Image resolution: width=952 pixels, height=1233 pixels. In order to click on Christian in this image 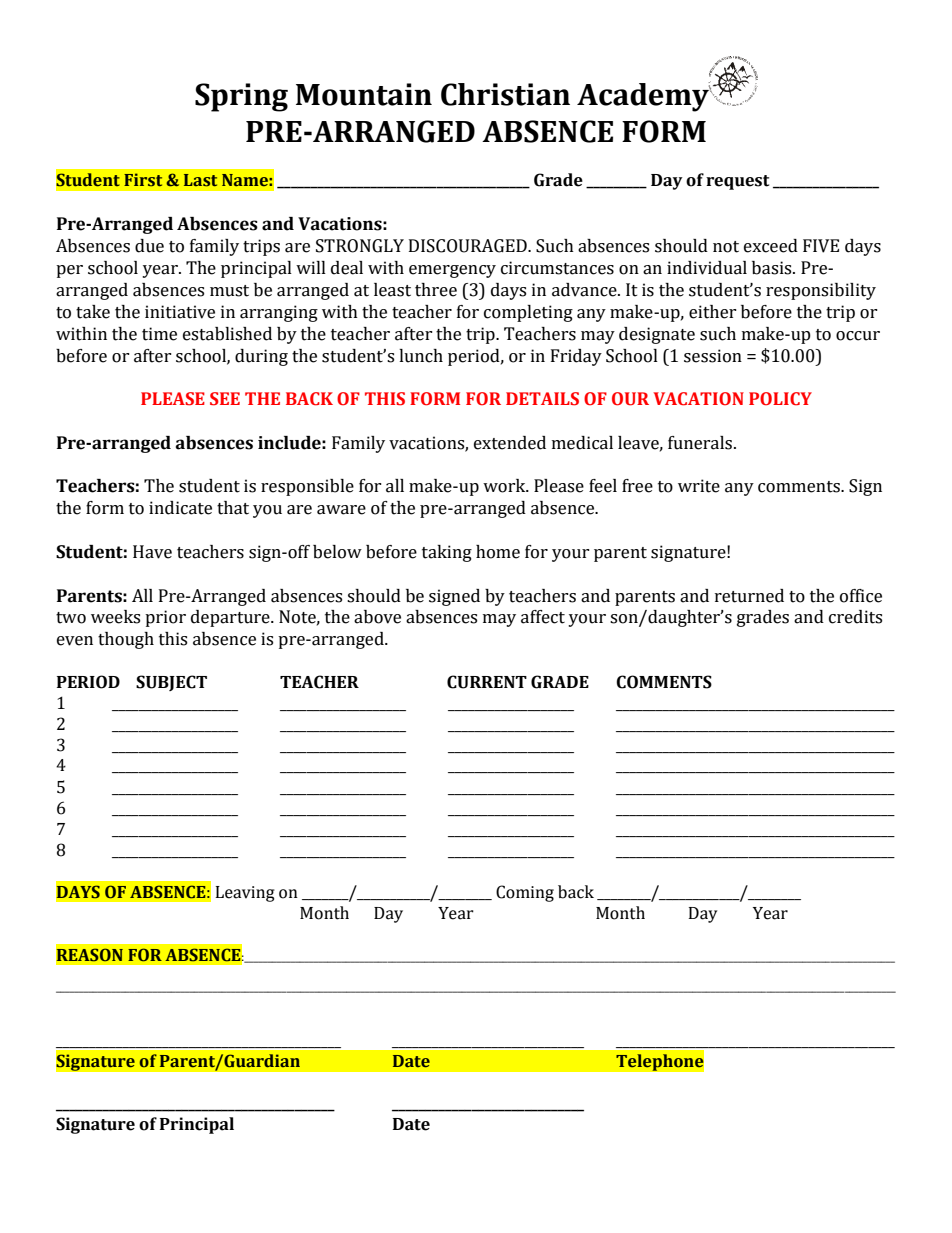, I will do `click(505, 94)`.
